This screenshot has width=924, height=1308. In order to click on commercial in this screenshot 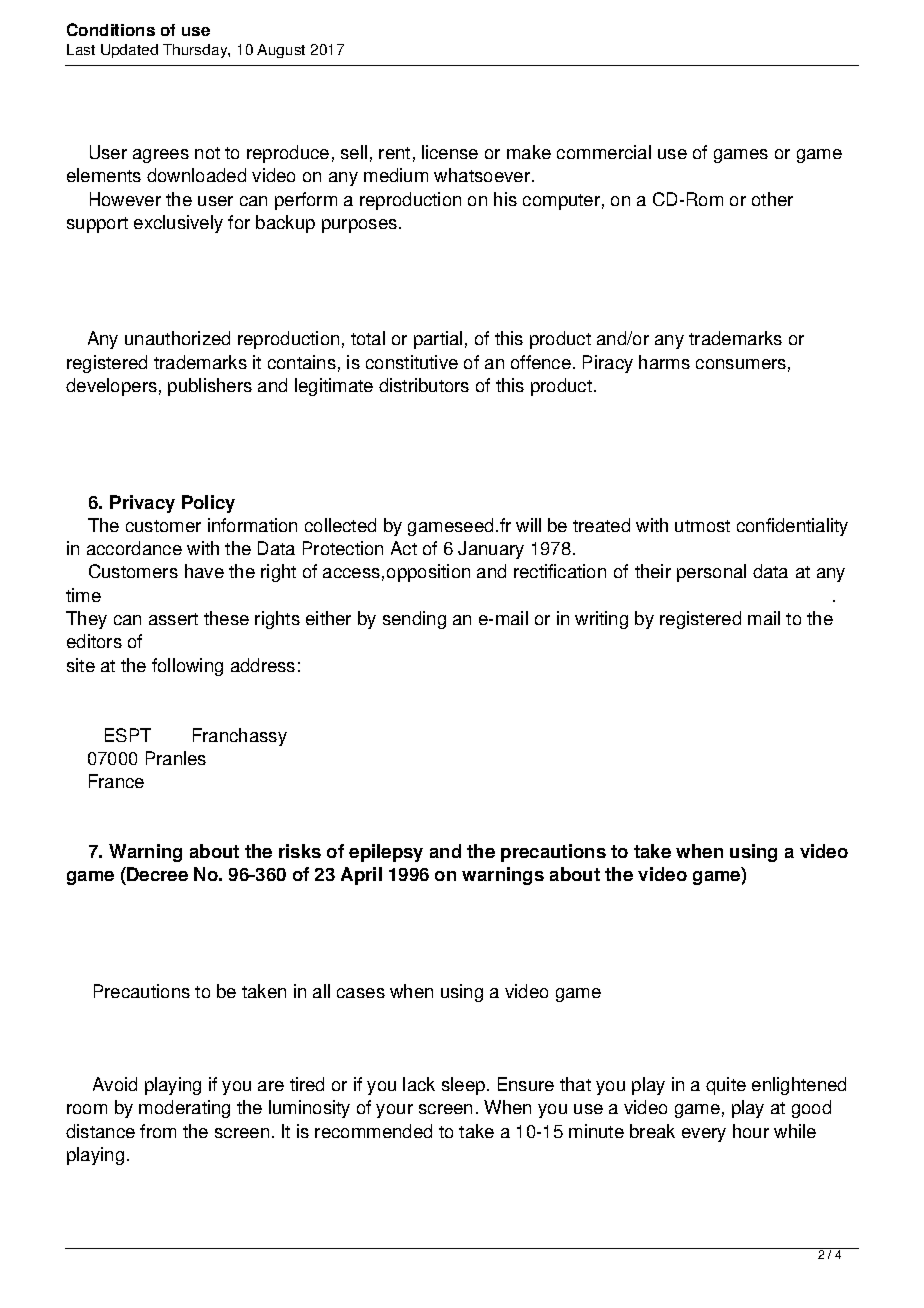, I will do `click(604, 152)`.
